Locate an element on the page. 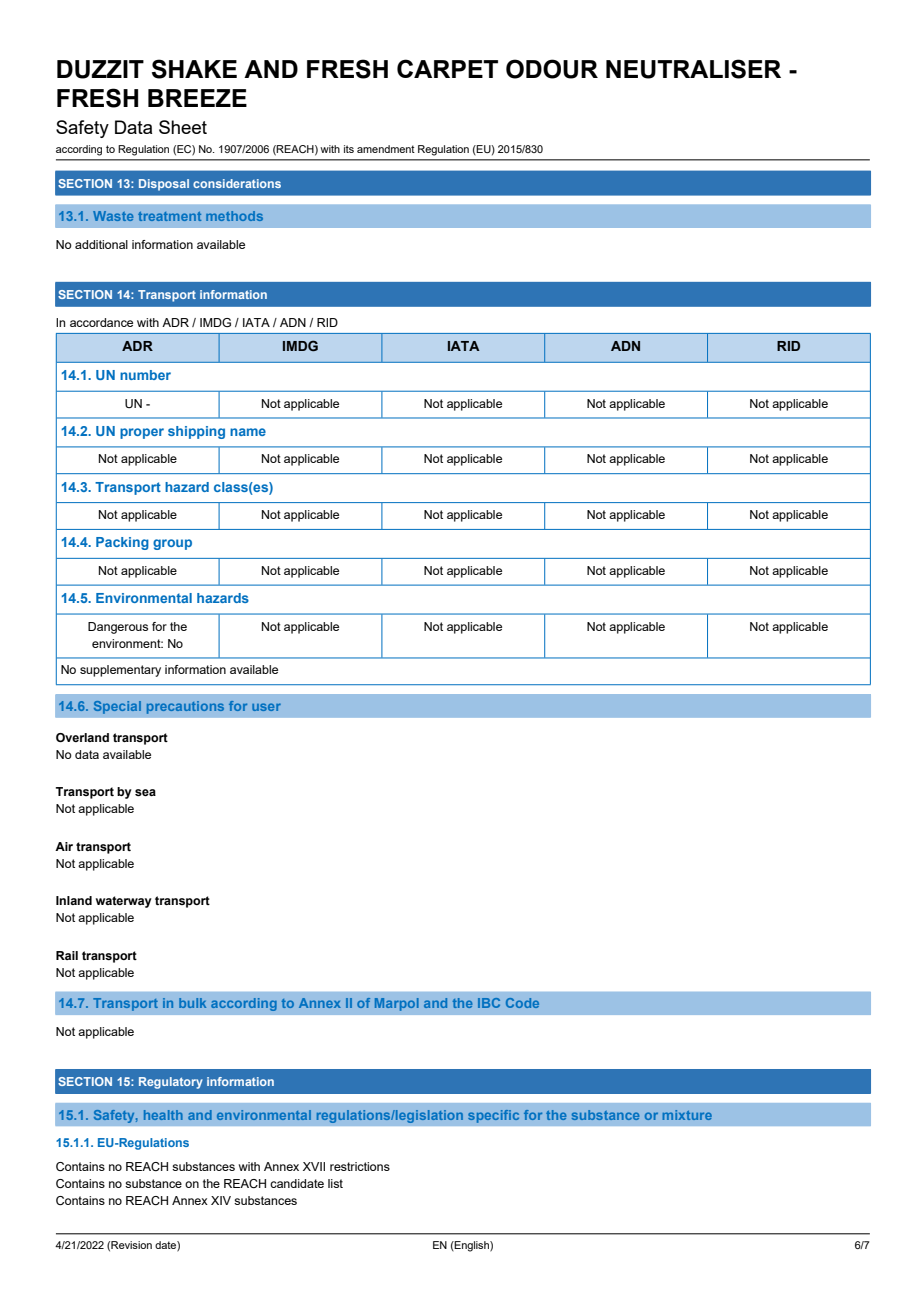 This image has width=924, height=1308. health is located at coordinates (163, 1115).
